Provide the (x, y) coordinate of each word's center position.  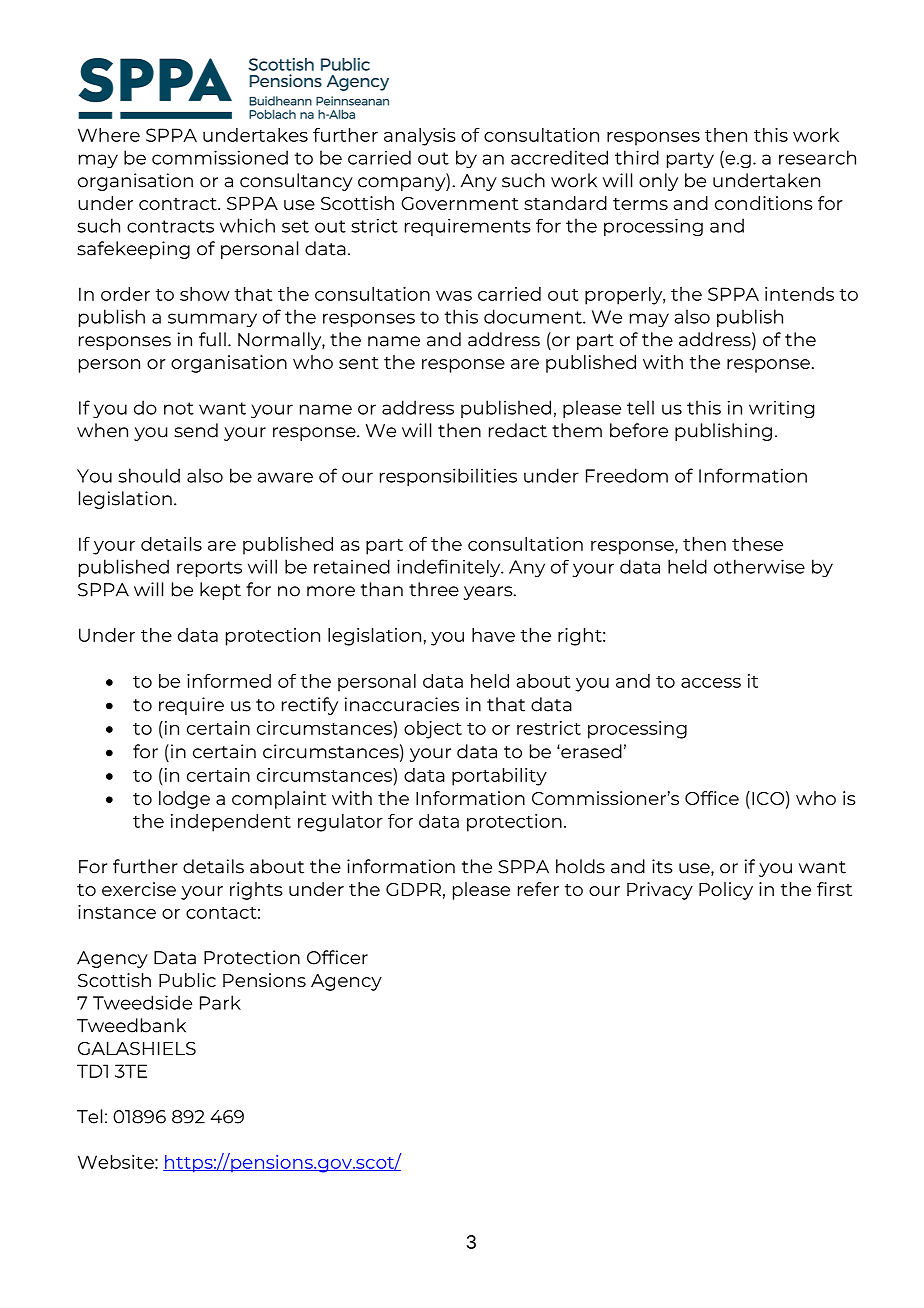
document (534, 316)
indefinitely (450, 568)
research (817, 157)
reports (209, 569)
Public (187, 980)
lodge (184, 800)
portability (499, 777)
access (711, 683)
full (212, 339)
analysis (420, 137)
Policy (726, 891)
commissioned (220, 157)
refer (538, 889)
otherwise (759, 566)
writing (781, 409)
